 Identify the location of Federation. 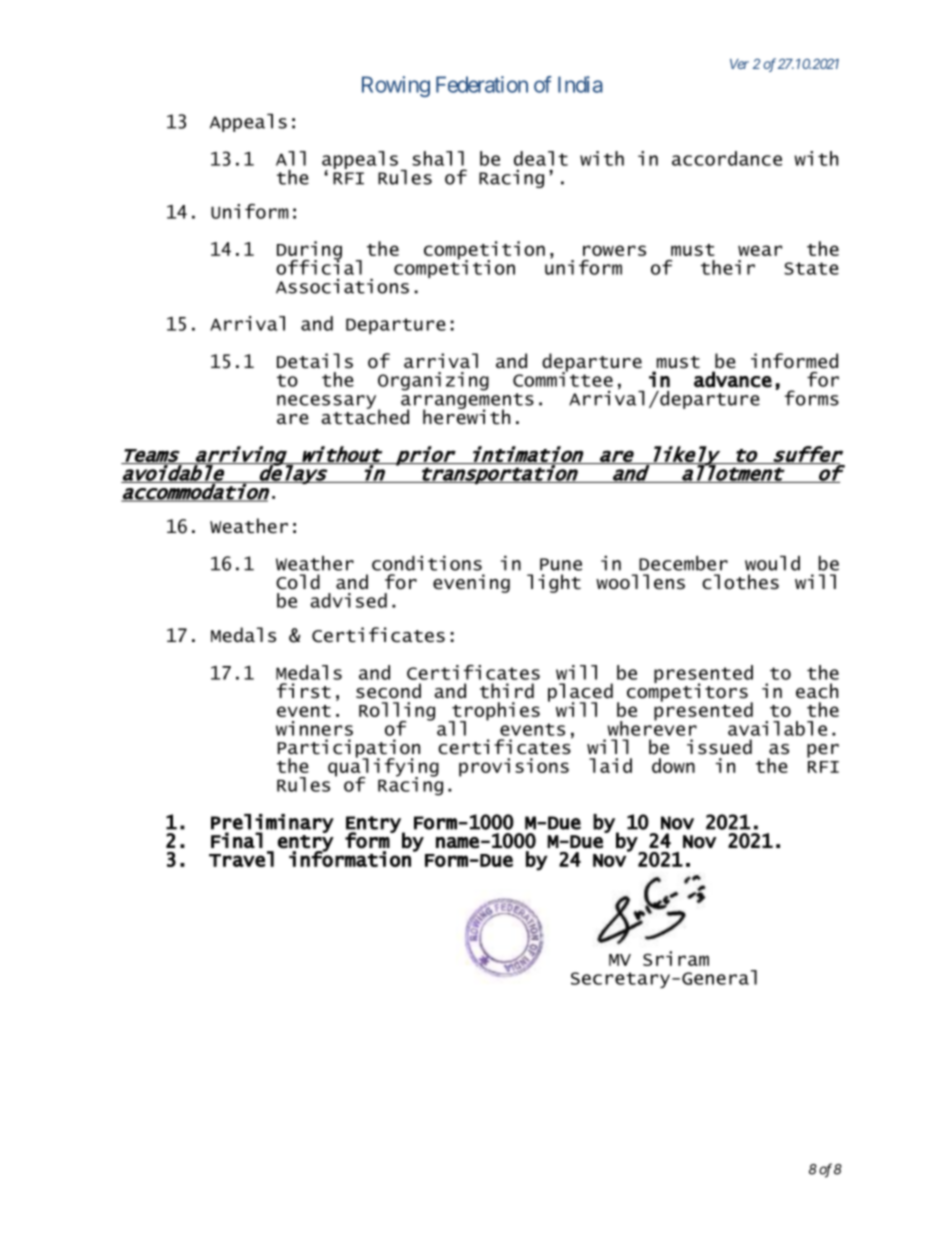
(482, 84).
